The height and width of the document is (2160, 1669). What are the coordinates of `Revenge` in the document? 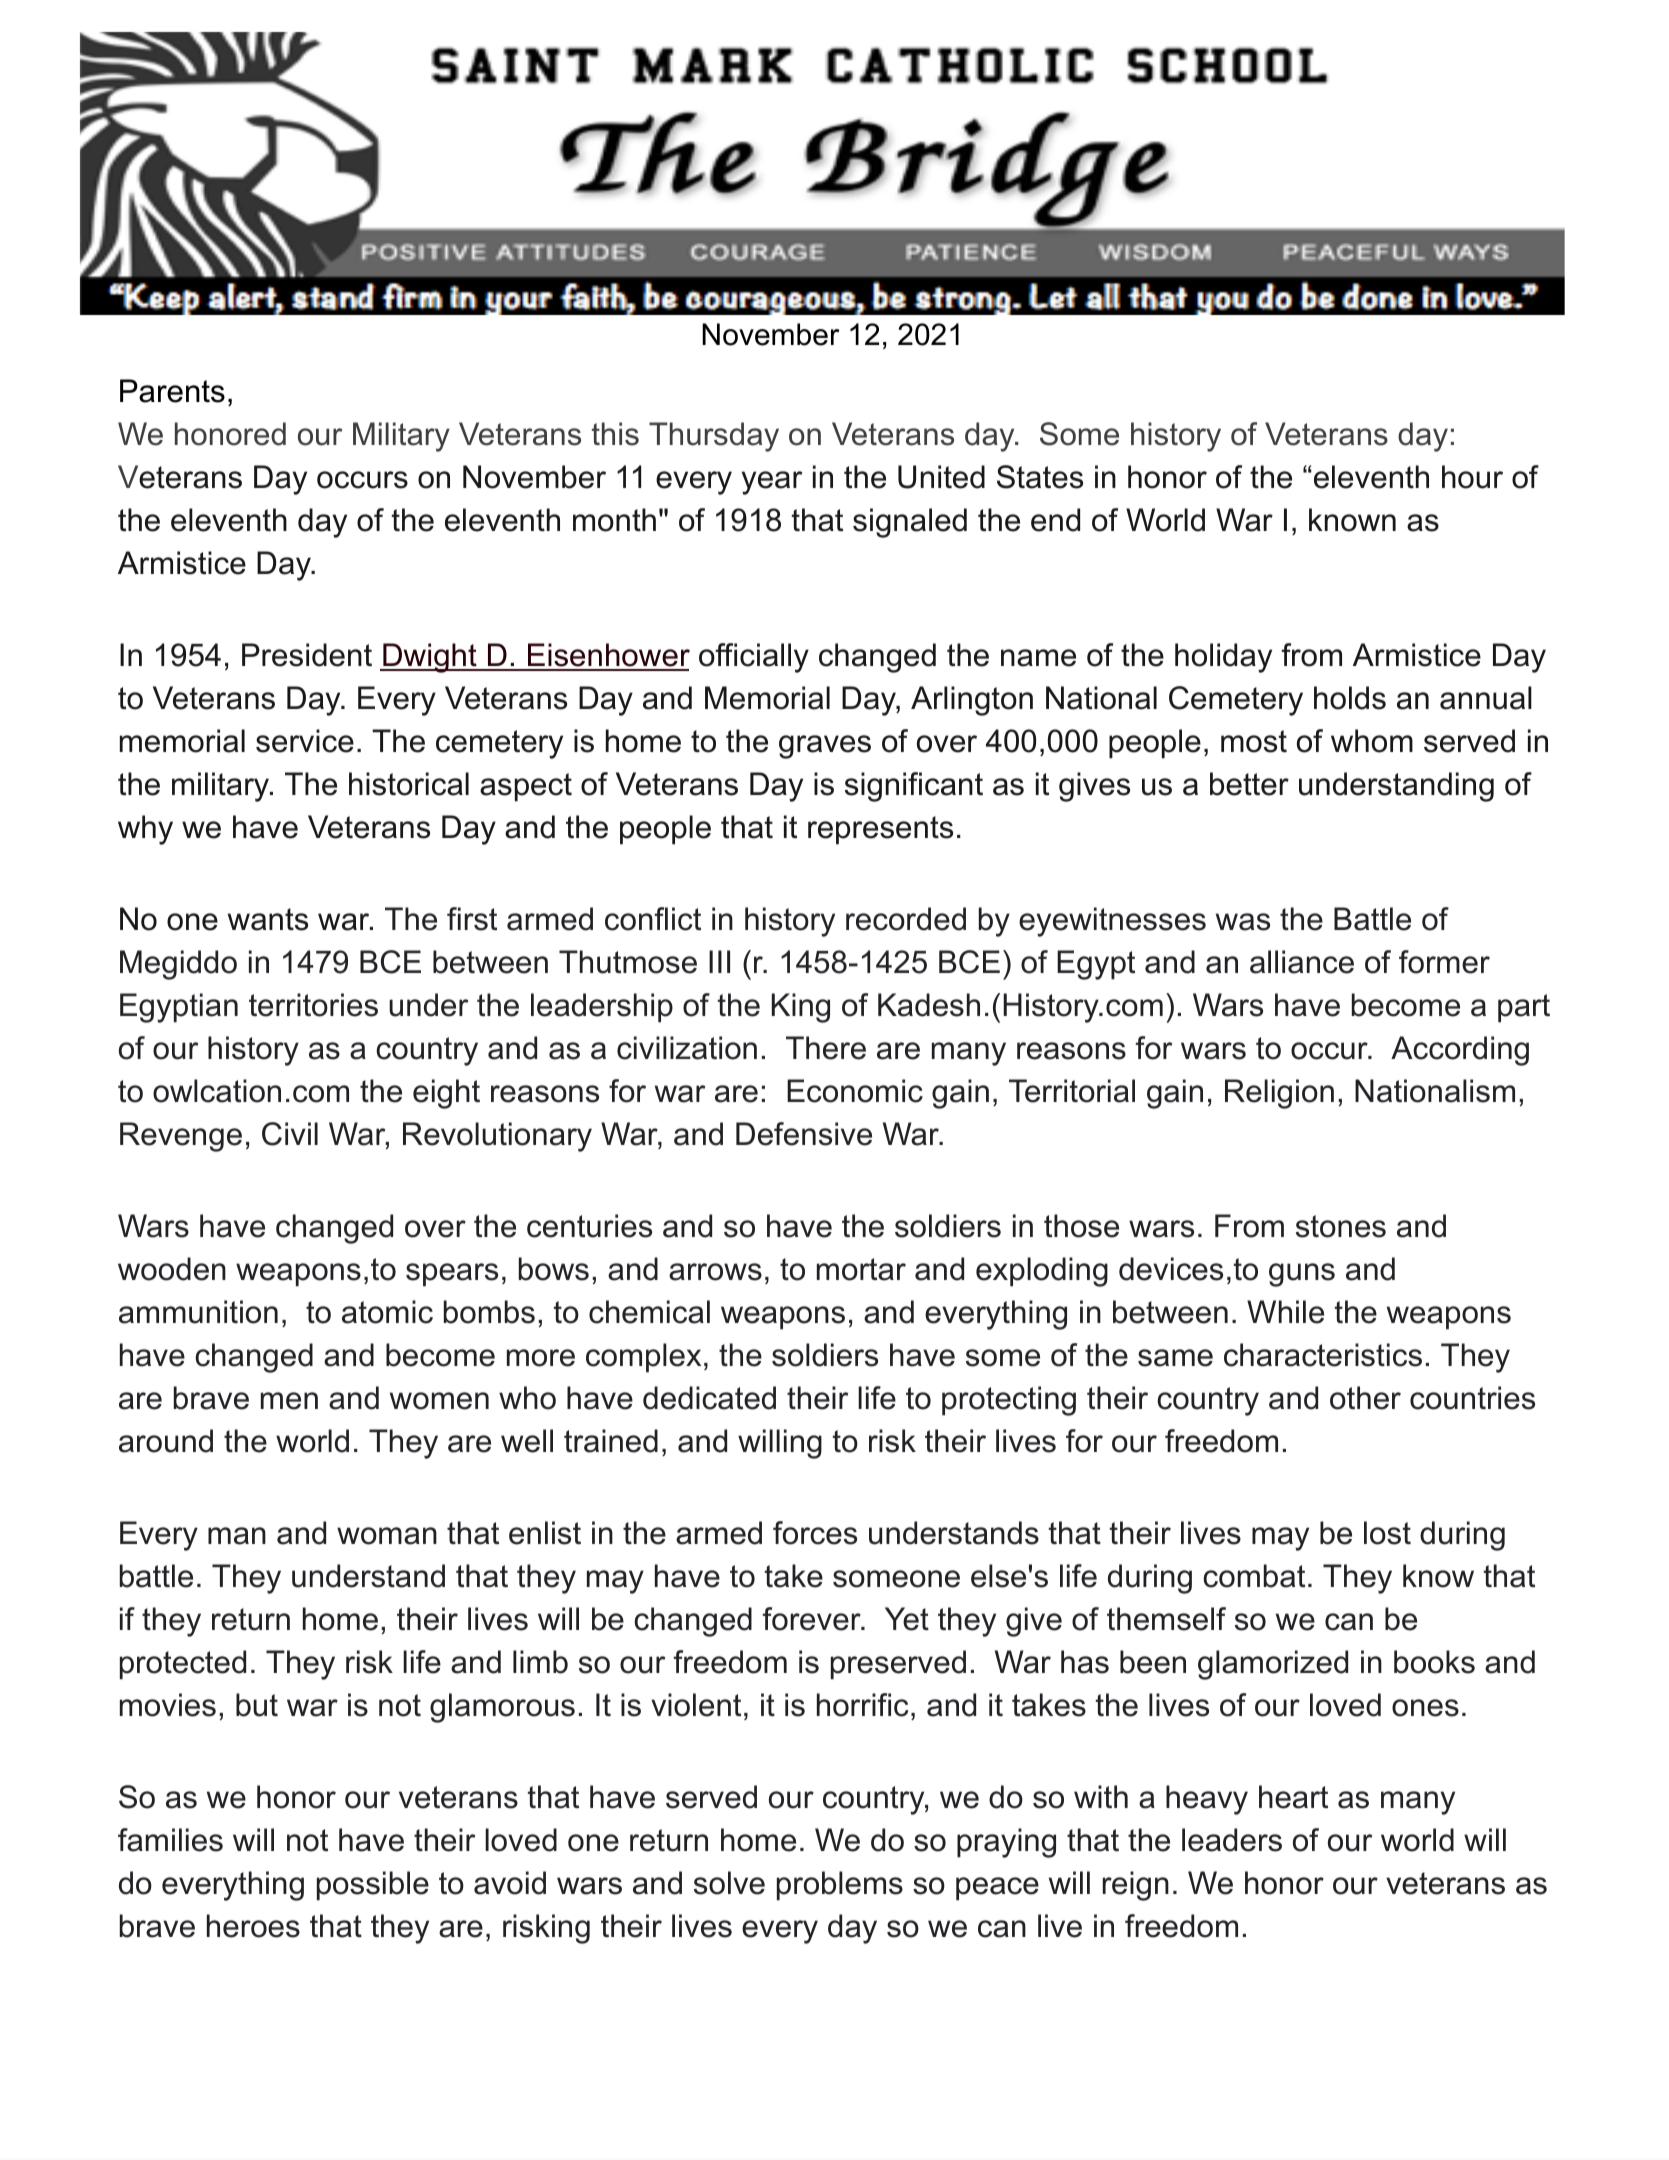 It's located at (181, 1137).
